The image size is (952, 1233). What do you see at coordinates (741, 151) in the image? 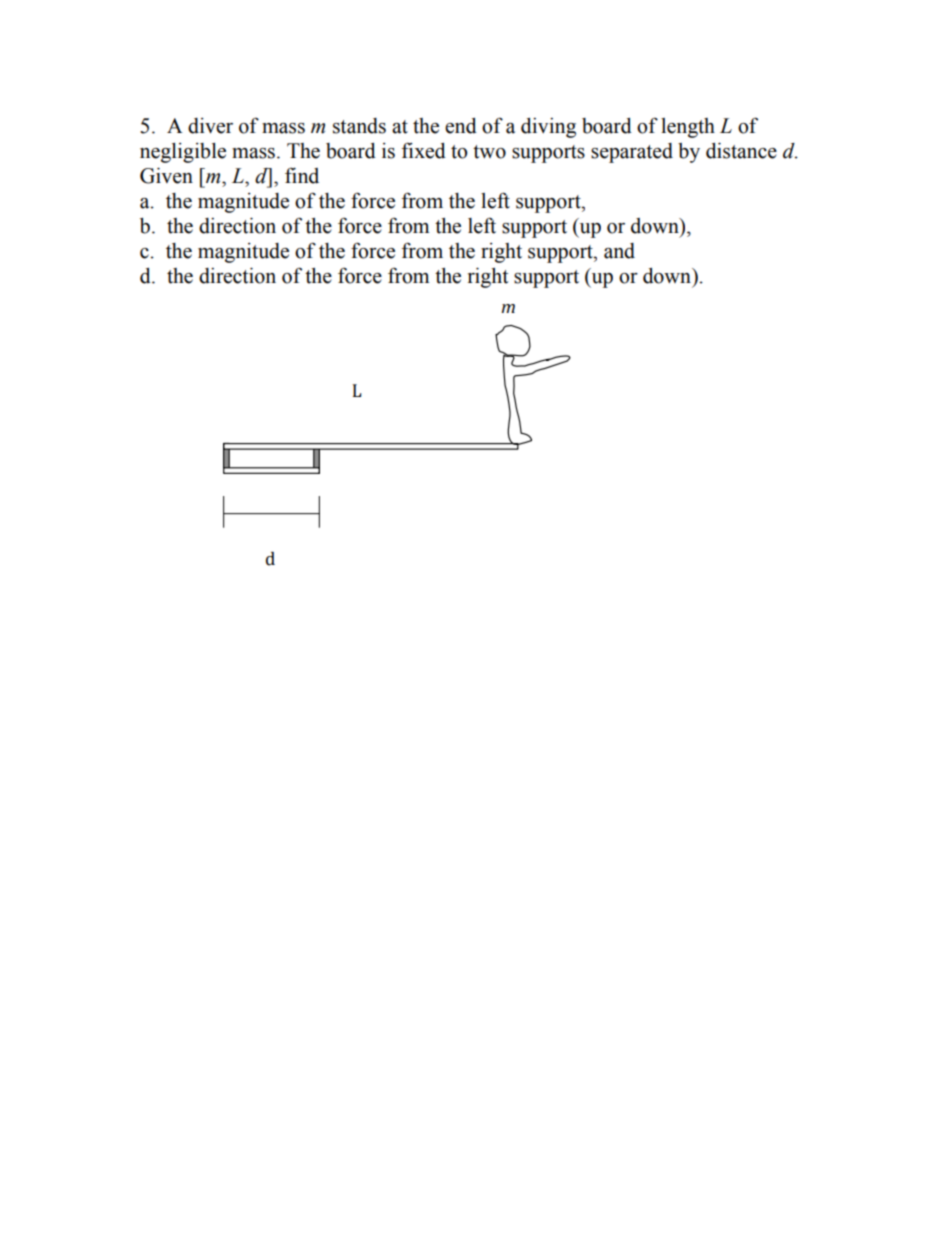
I see `distance` at bounding box center [741, 151].
